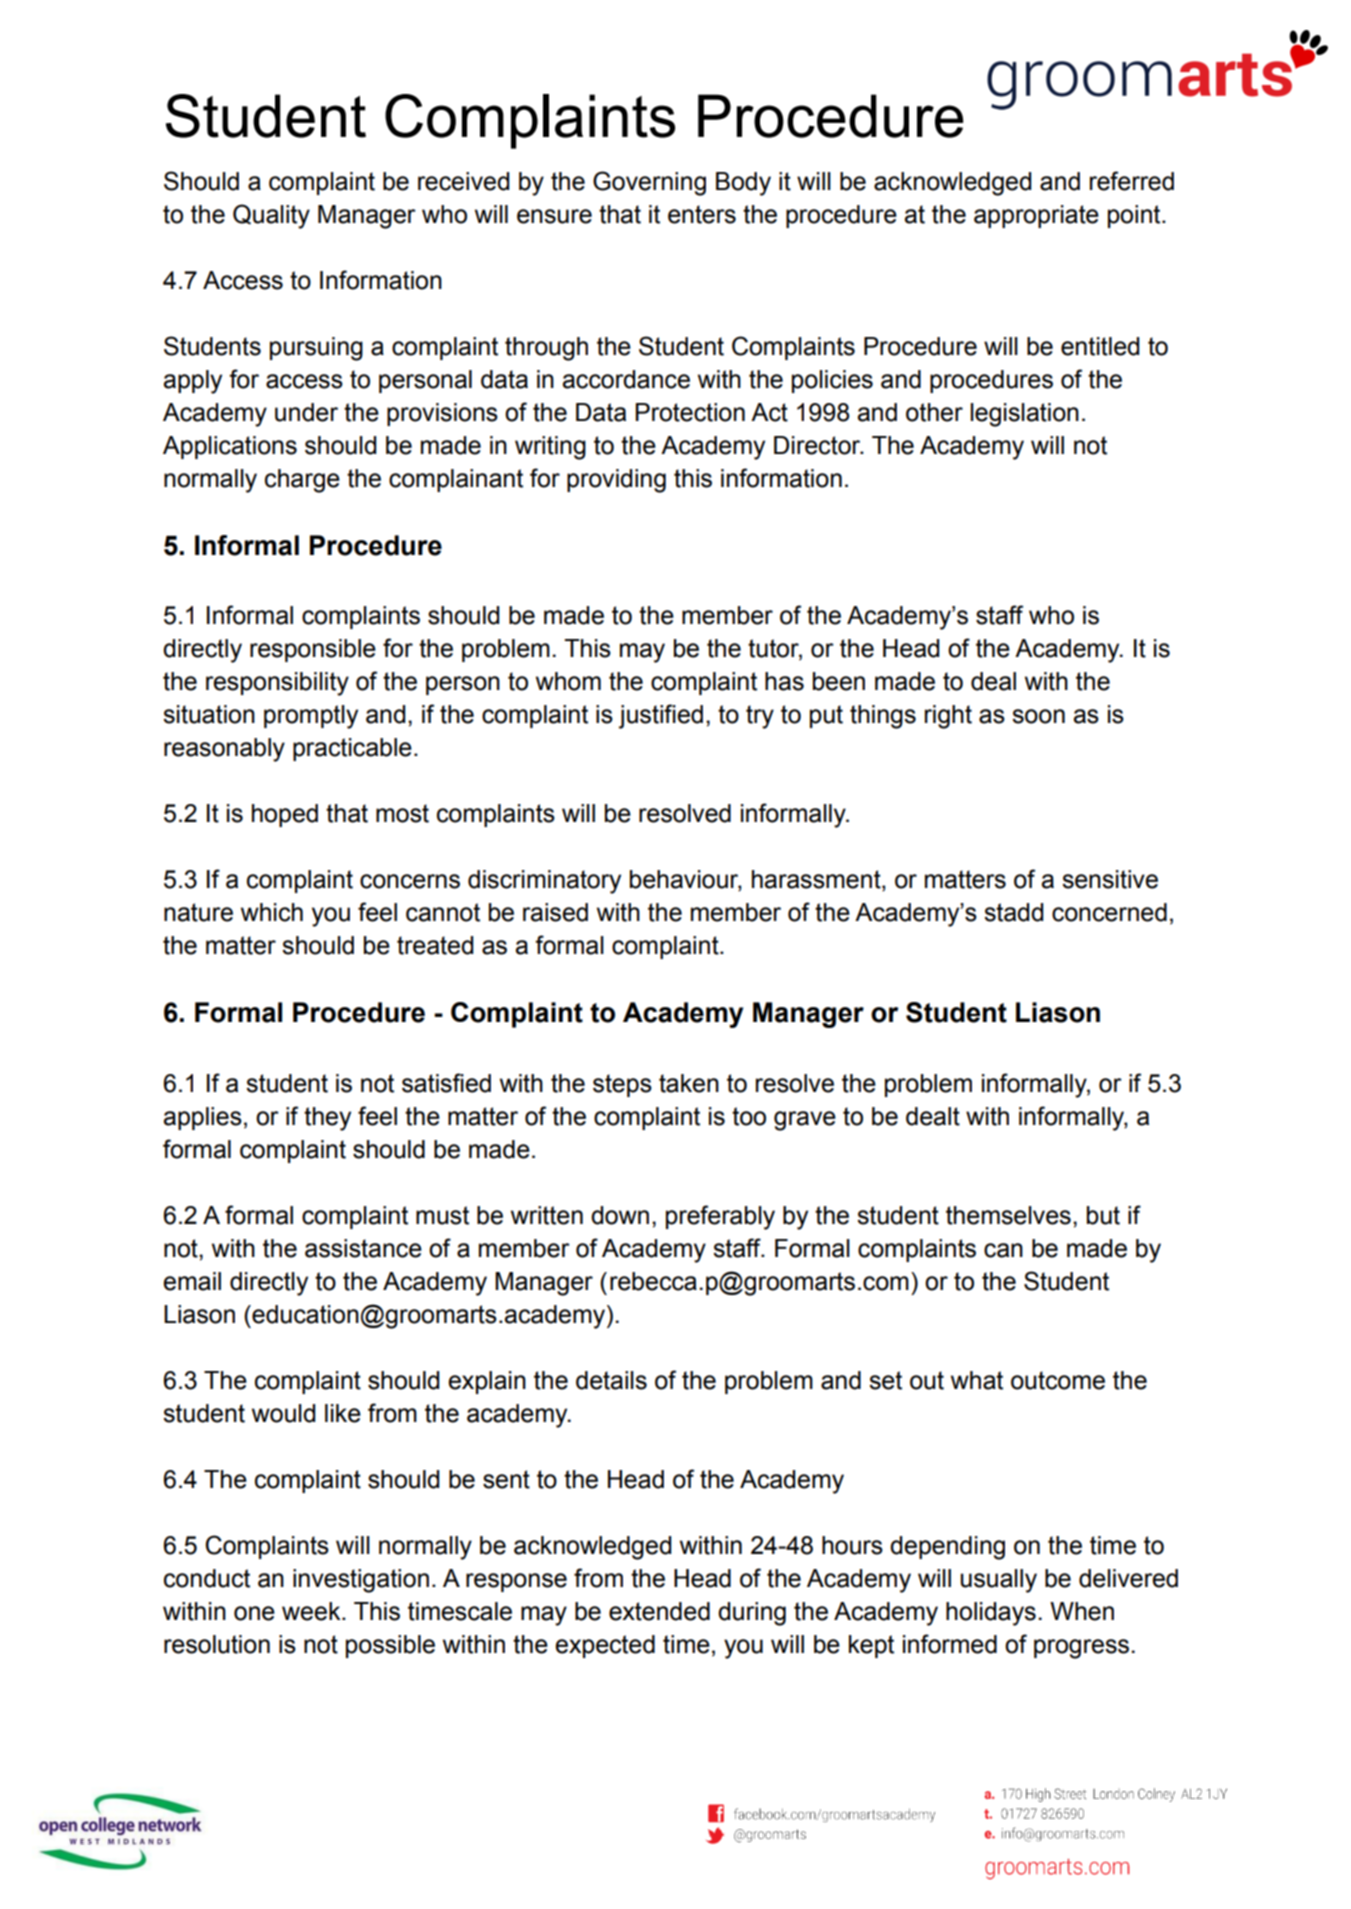 The image size is (1351, 1909). I want to click on taken, so click(689, 1083).
